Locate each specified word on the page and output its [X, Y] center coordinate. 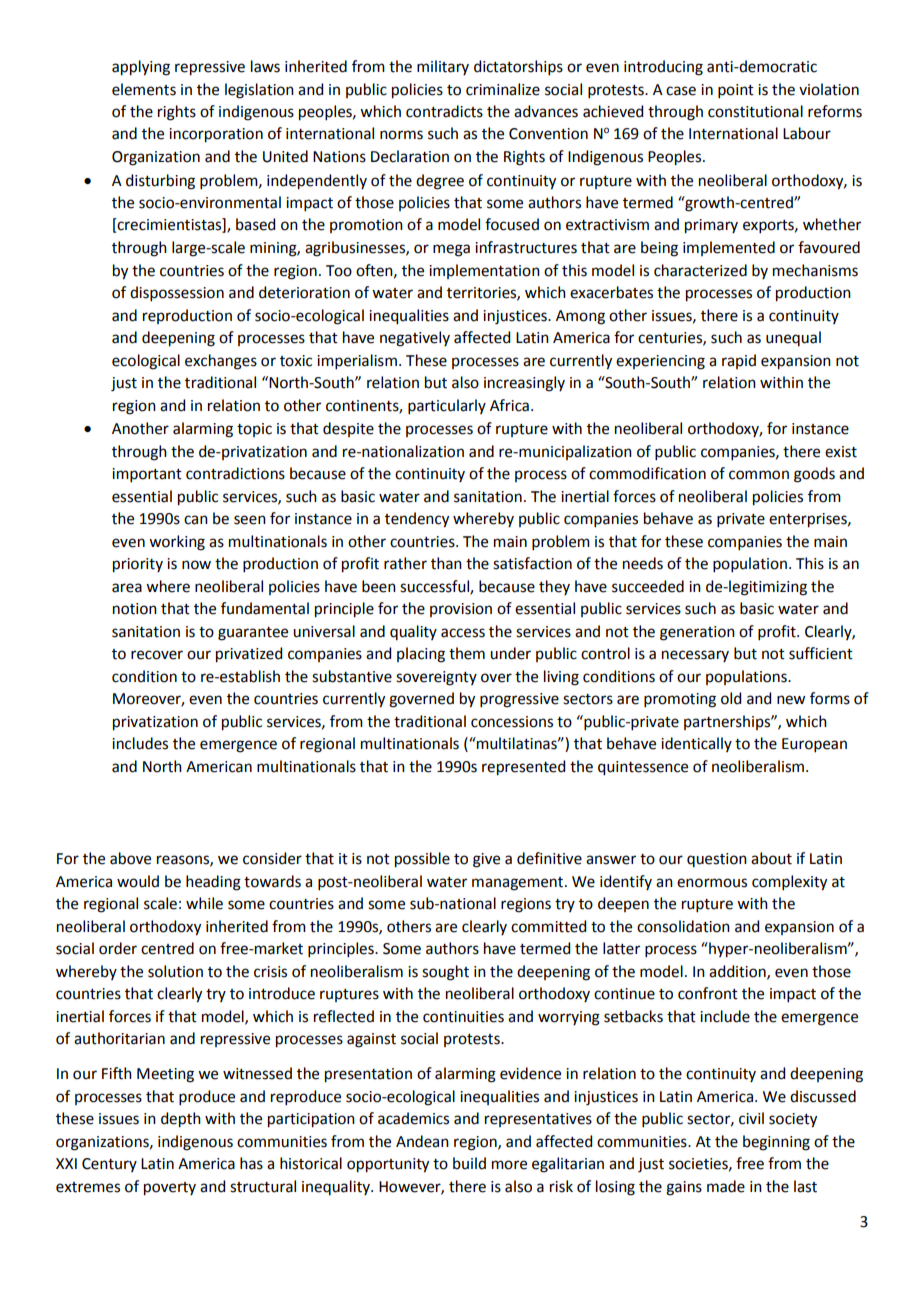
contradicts [444, 111]
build [469, 1163]
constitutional [755, 111]
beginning [776, 1143]
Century [109, 1165]
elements [144, 89]
